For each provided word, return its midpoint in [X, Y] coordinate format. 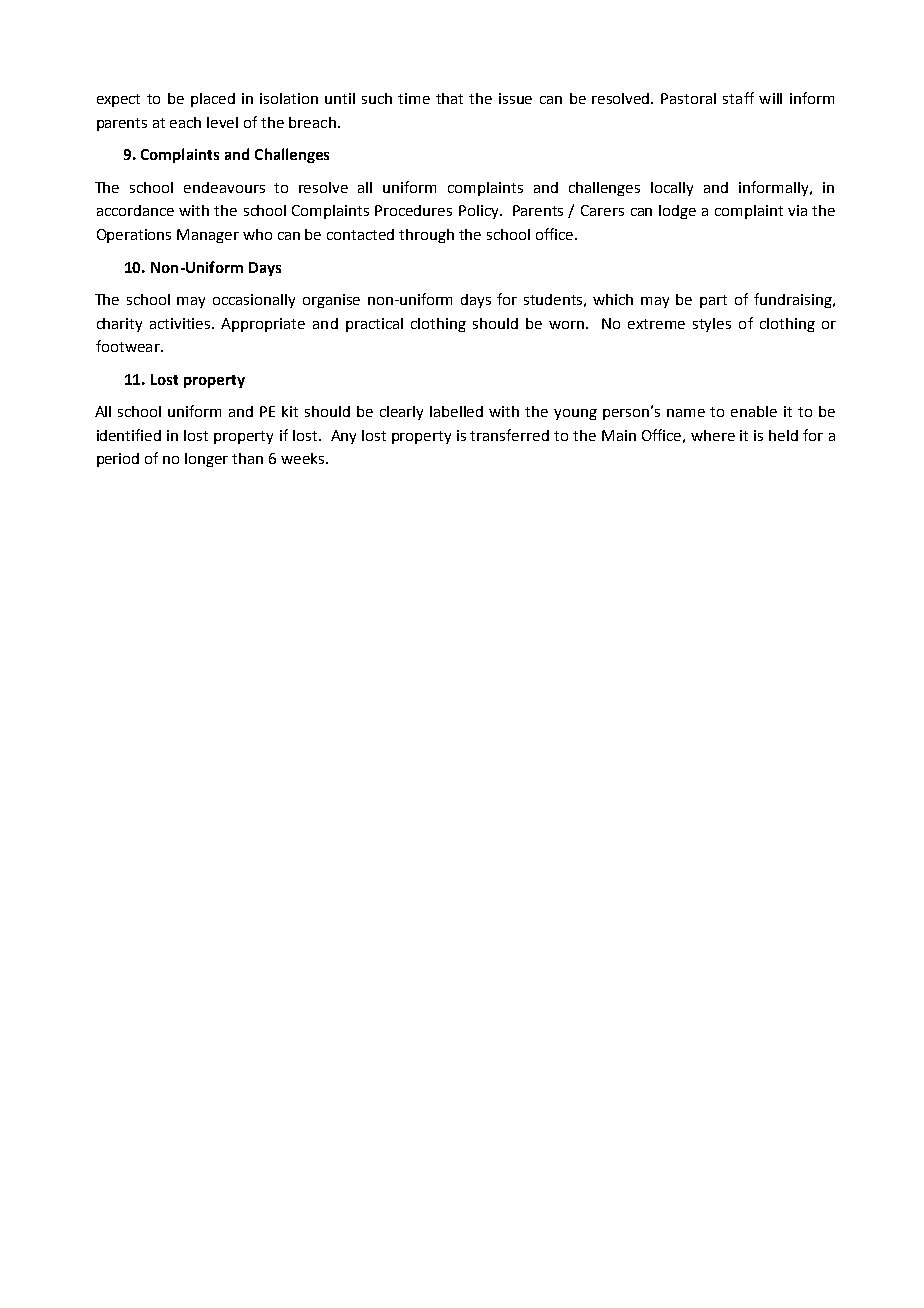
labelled [456, 411]
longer [206, 460]
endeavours [224, 187]
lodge [677, 212]
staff [738, 98]
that [449, 98]
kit [290, 411]
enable [754, 411]
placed [213, 100]
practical [374, 325]
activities [181, 323]
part [713, 301]
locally [672, 189]
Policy [480, 212]
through [426, 236]
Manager [208, 236]
